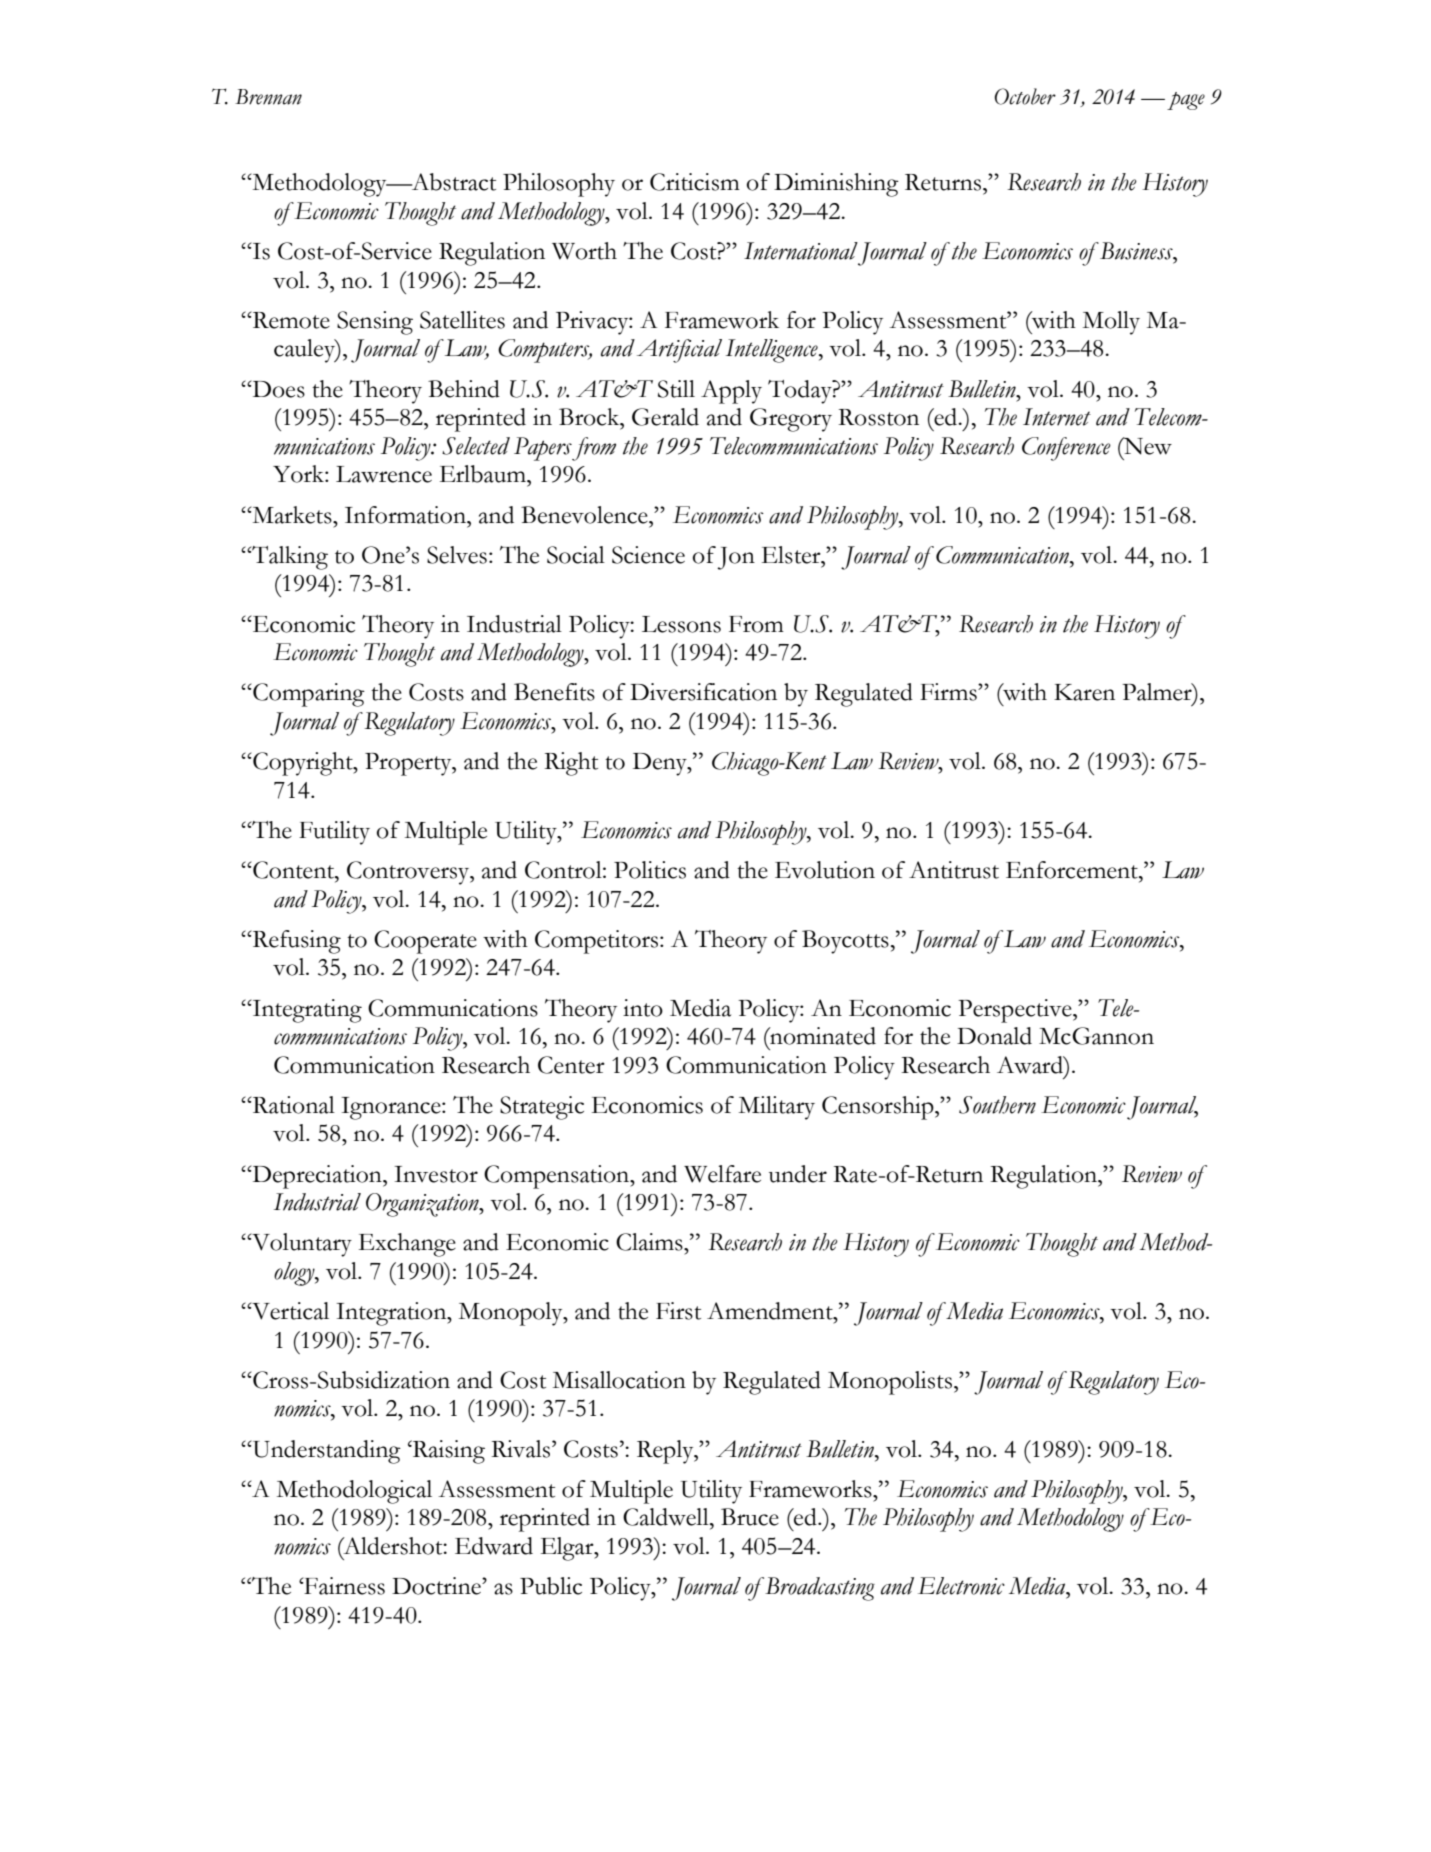 Image resolution: width=1431 pixels, height=1852 pixels. I want to click on October, so click(1025, 96).
